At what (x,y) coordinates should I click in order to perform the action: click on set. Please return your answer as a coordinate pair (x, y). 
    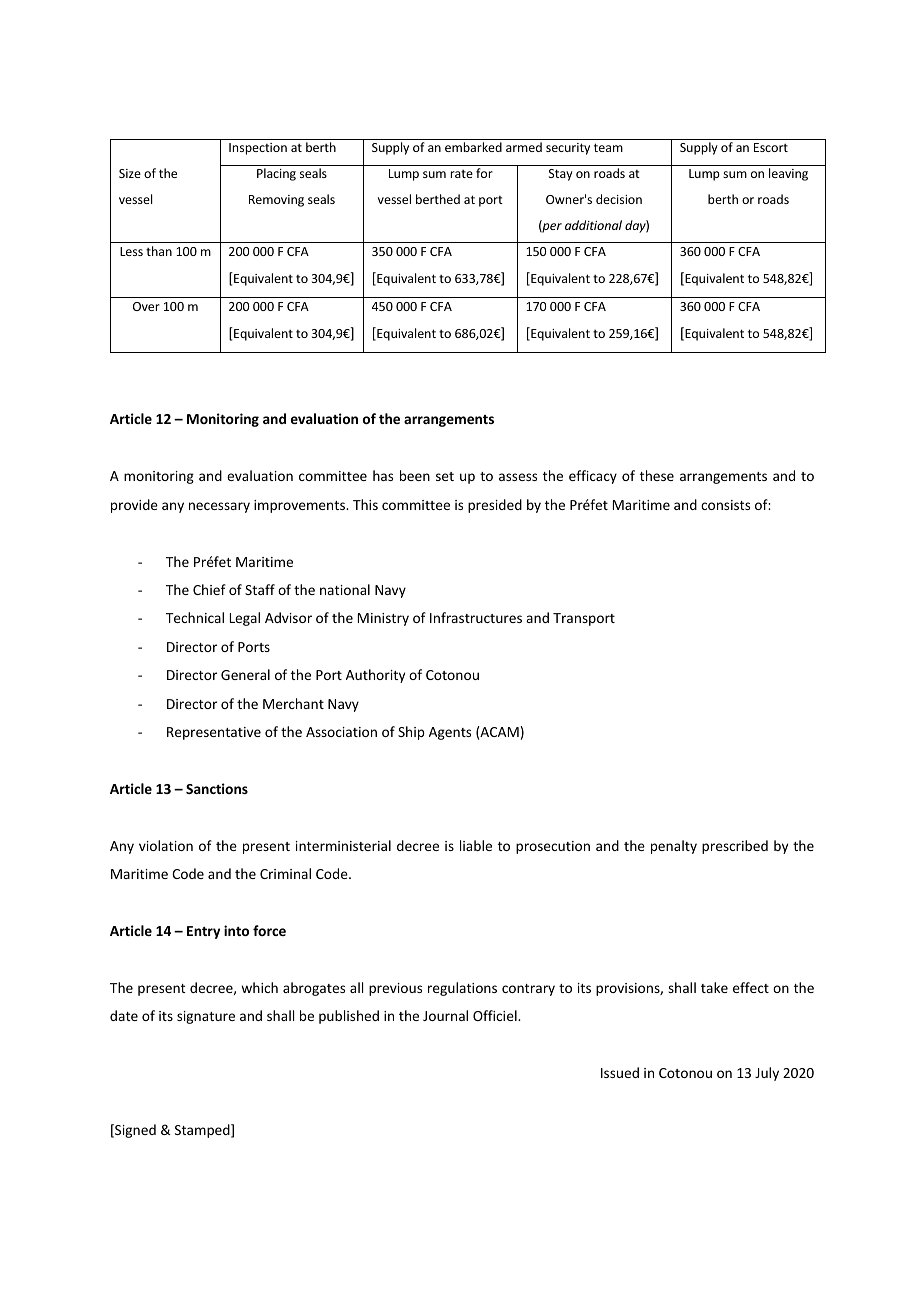
    Looking at the image, I should click on (445, 476).
